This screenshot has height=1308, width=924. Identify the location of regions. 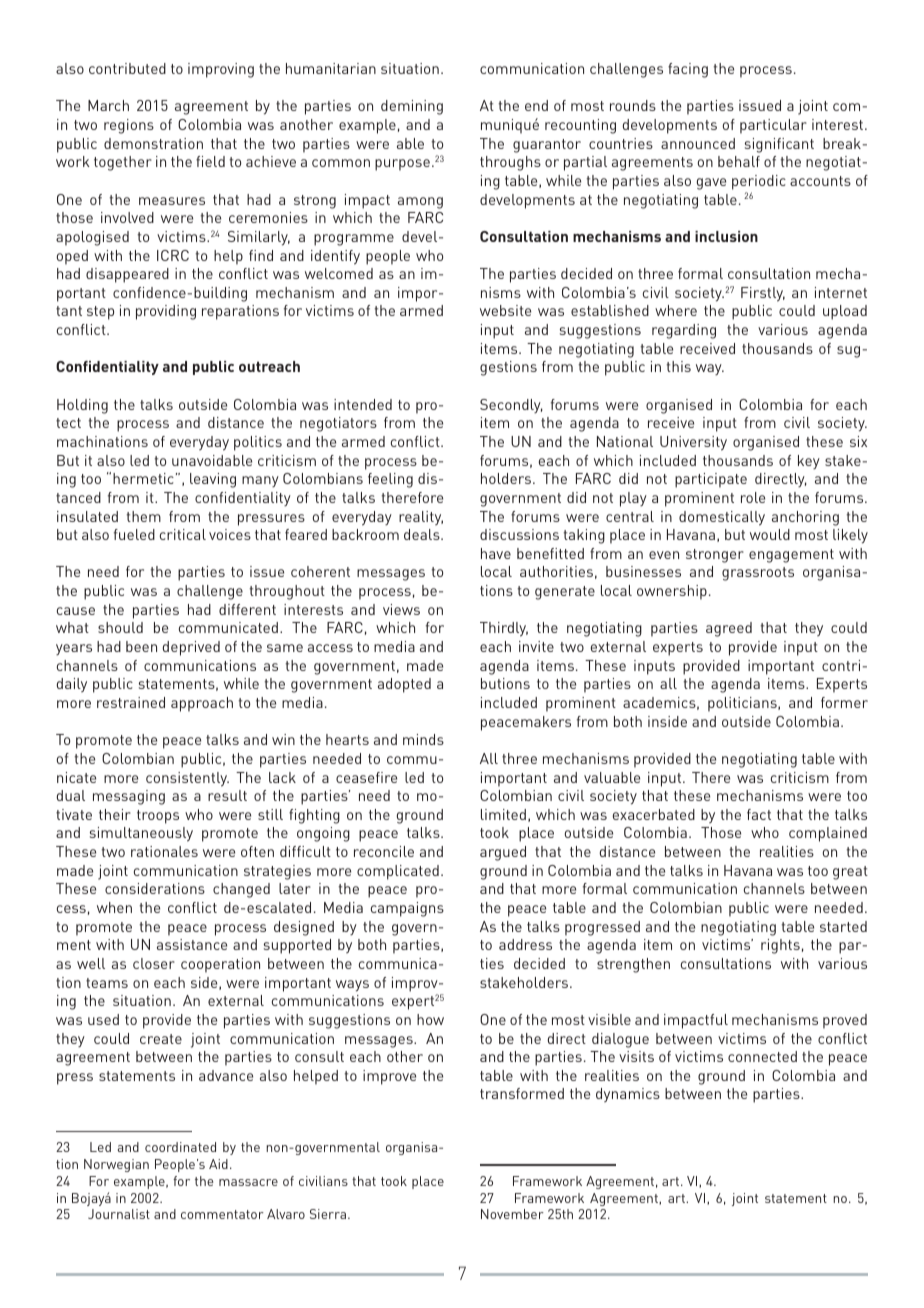
(129, 126).
